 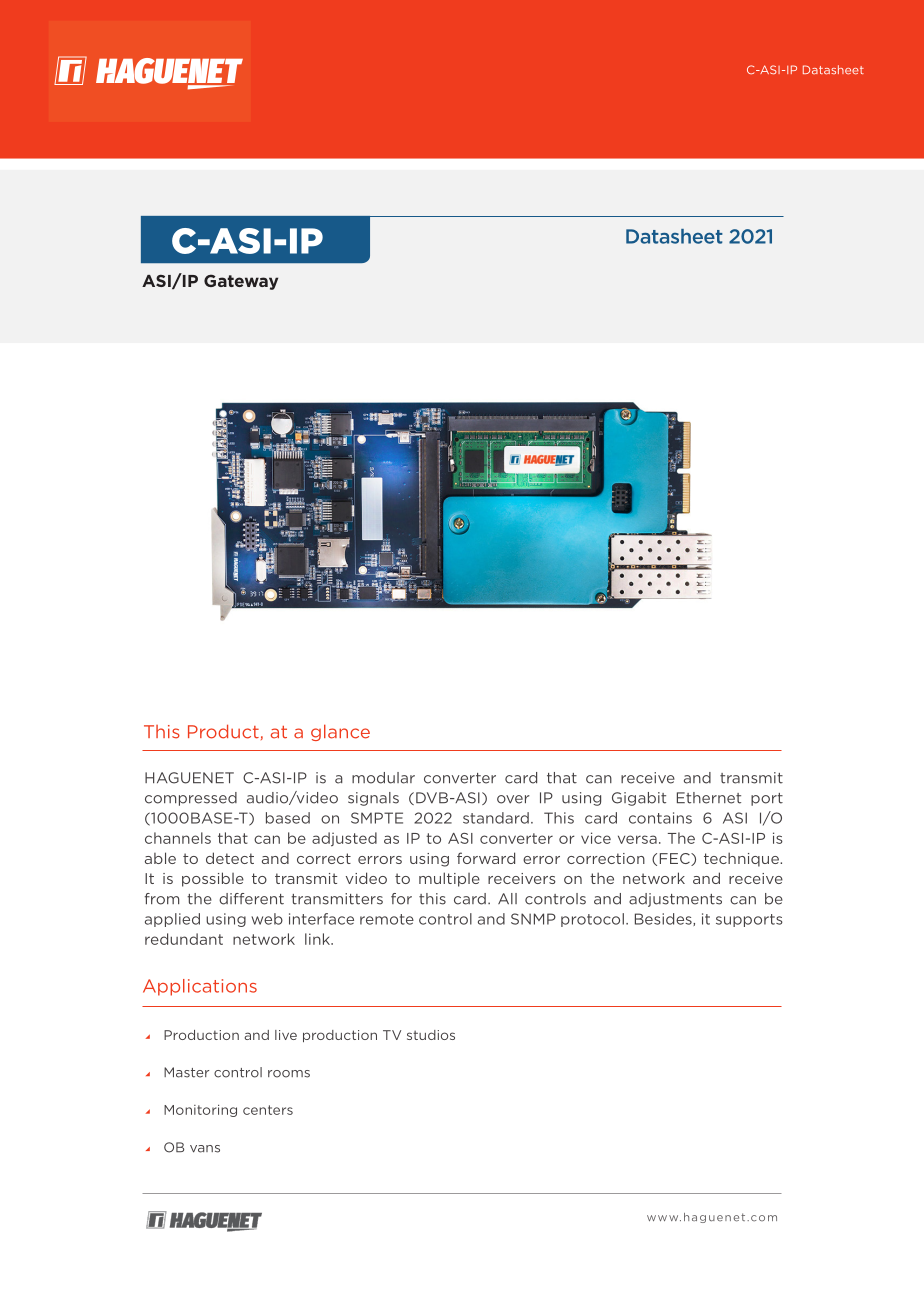 I want to click on Besides, so click(x=664, y=919).
